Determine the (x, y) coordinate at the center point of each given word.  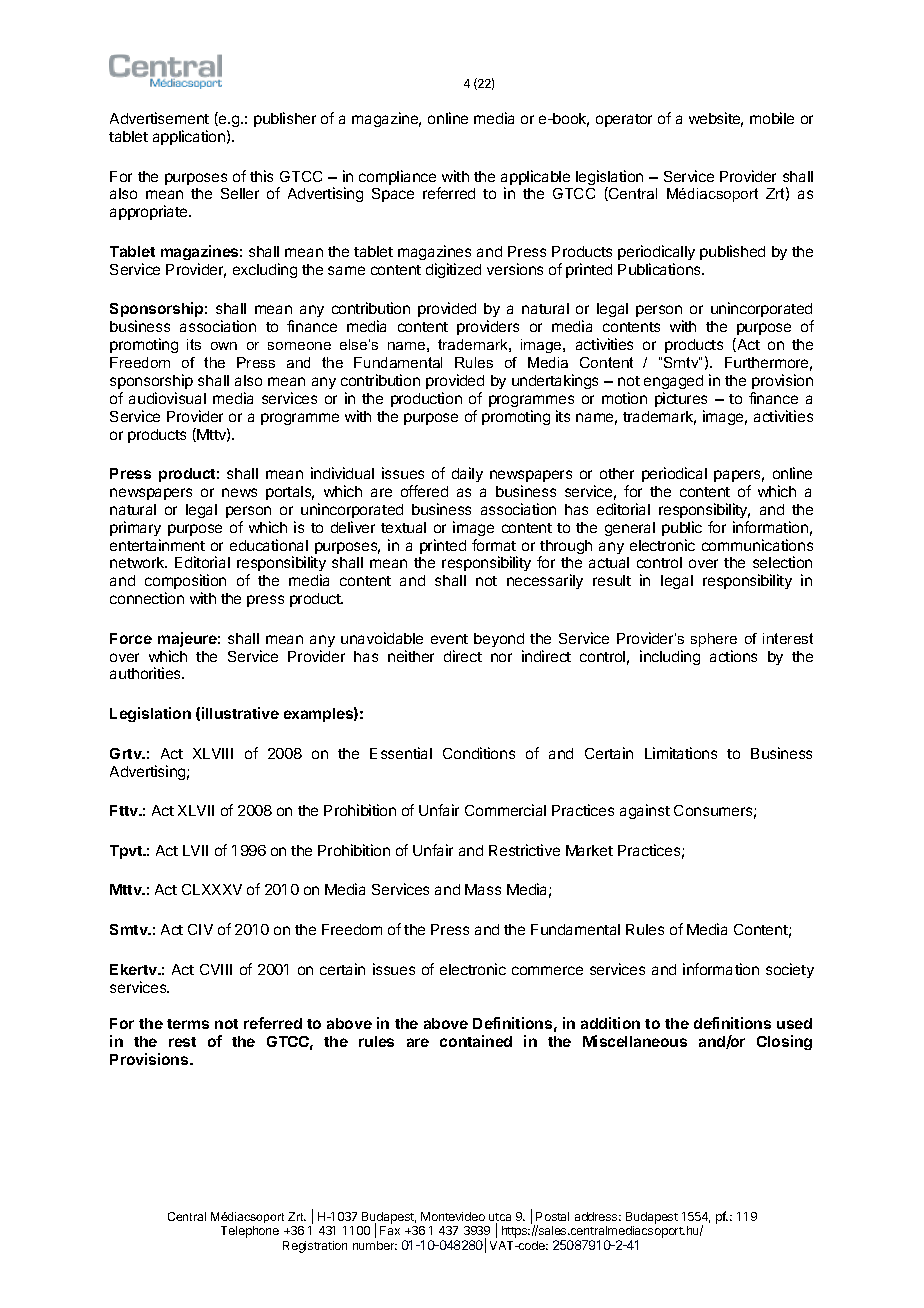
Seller (240, 193)
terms (188, 1024)
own (224, 346)
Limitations (681, 753)
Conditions (479, 753)
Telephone (250, 1232)
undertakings (555, 381)
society (790, 970)
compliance (397, 177)
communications (757, 545)
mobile (772, 118)
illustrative (240, 713)
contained (476, 1041)
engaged (673, 382)
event (449, 639)
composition (185, 581)
